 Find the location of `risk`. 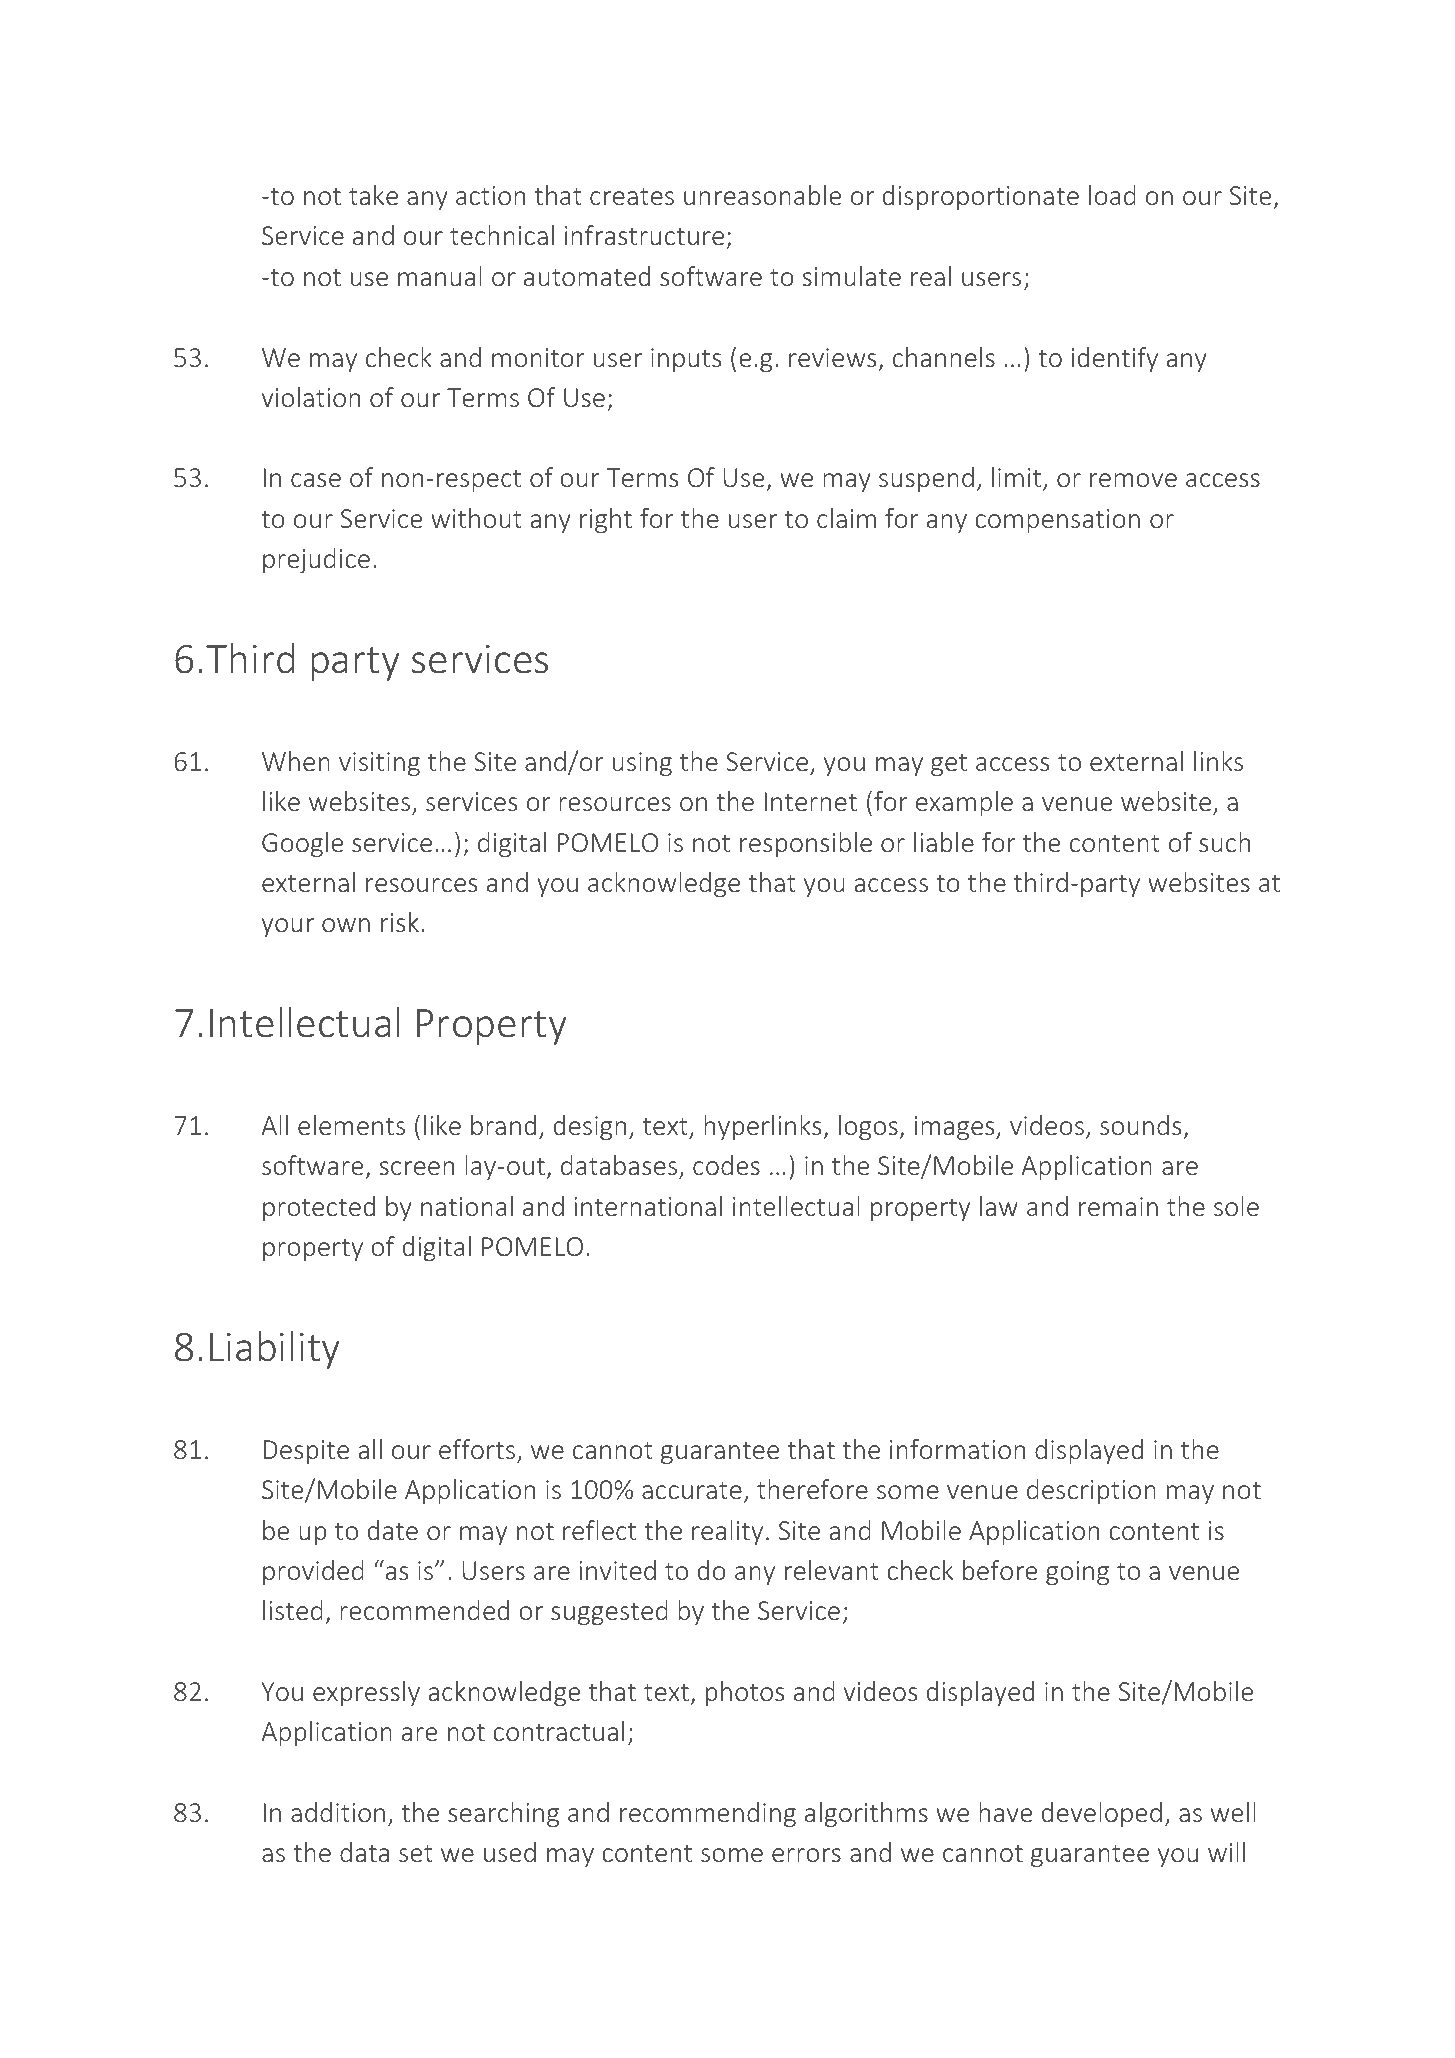

risk is located at coordinates (400, 922).
